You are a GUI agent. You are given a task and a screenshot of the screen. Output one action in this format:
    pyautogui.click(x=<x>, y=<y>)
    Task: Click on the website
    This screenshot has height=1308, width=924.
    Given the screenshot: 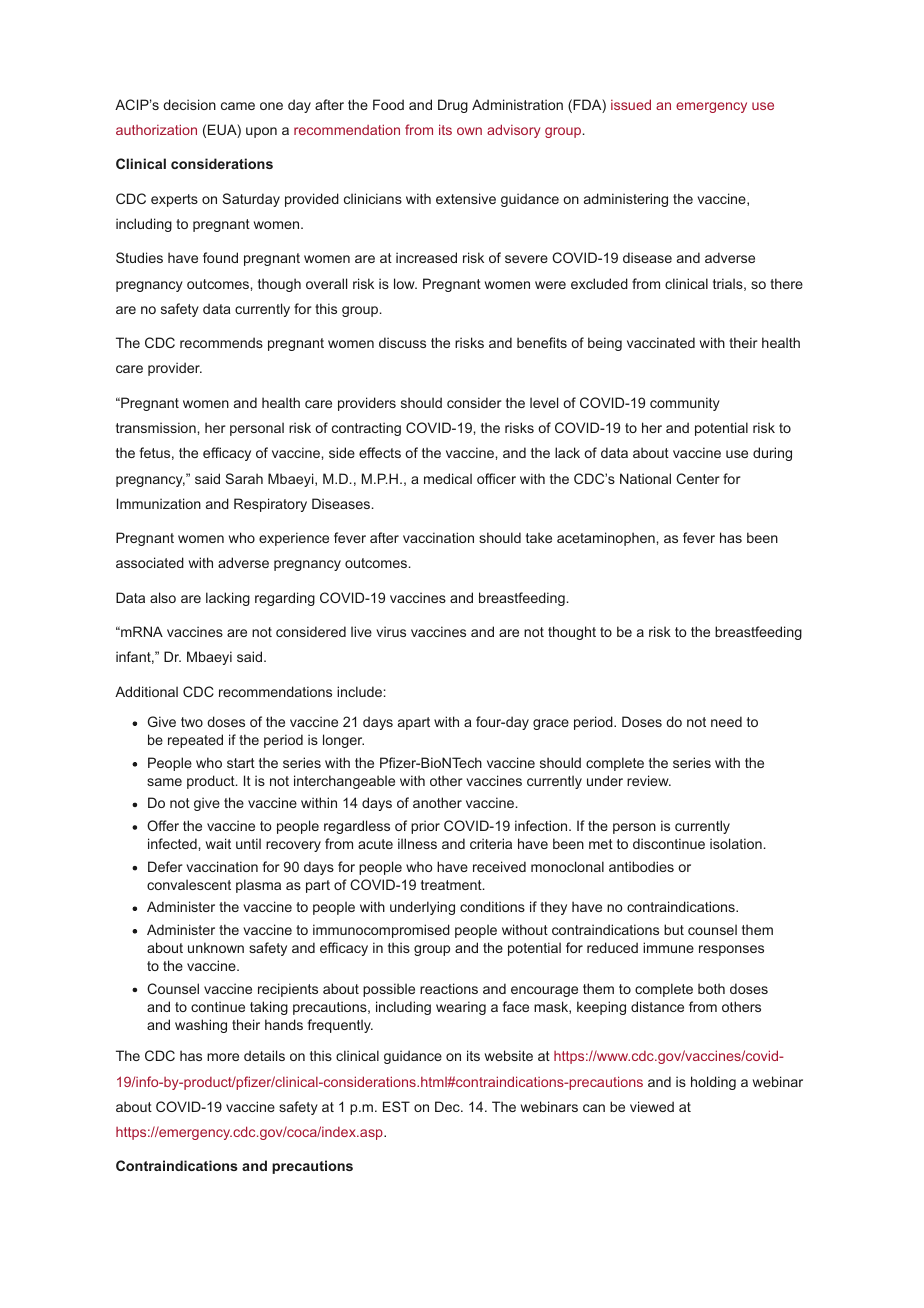 What is the action you would take?
    pyautogui.click(x=509, y=1055)
